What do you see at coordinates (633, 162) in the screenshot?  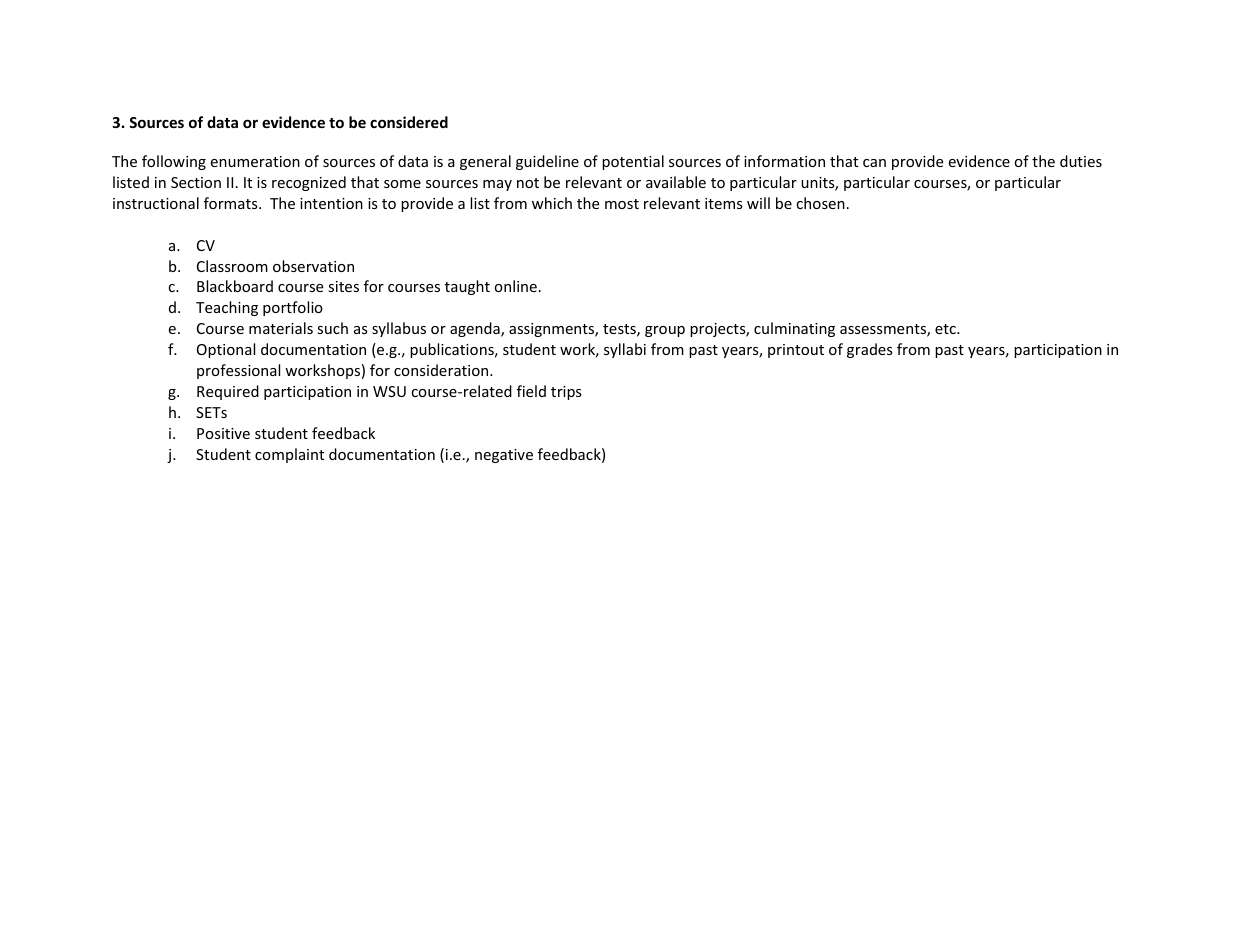 I see `potential` at bounding box center [633, 162].
